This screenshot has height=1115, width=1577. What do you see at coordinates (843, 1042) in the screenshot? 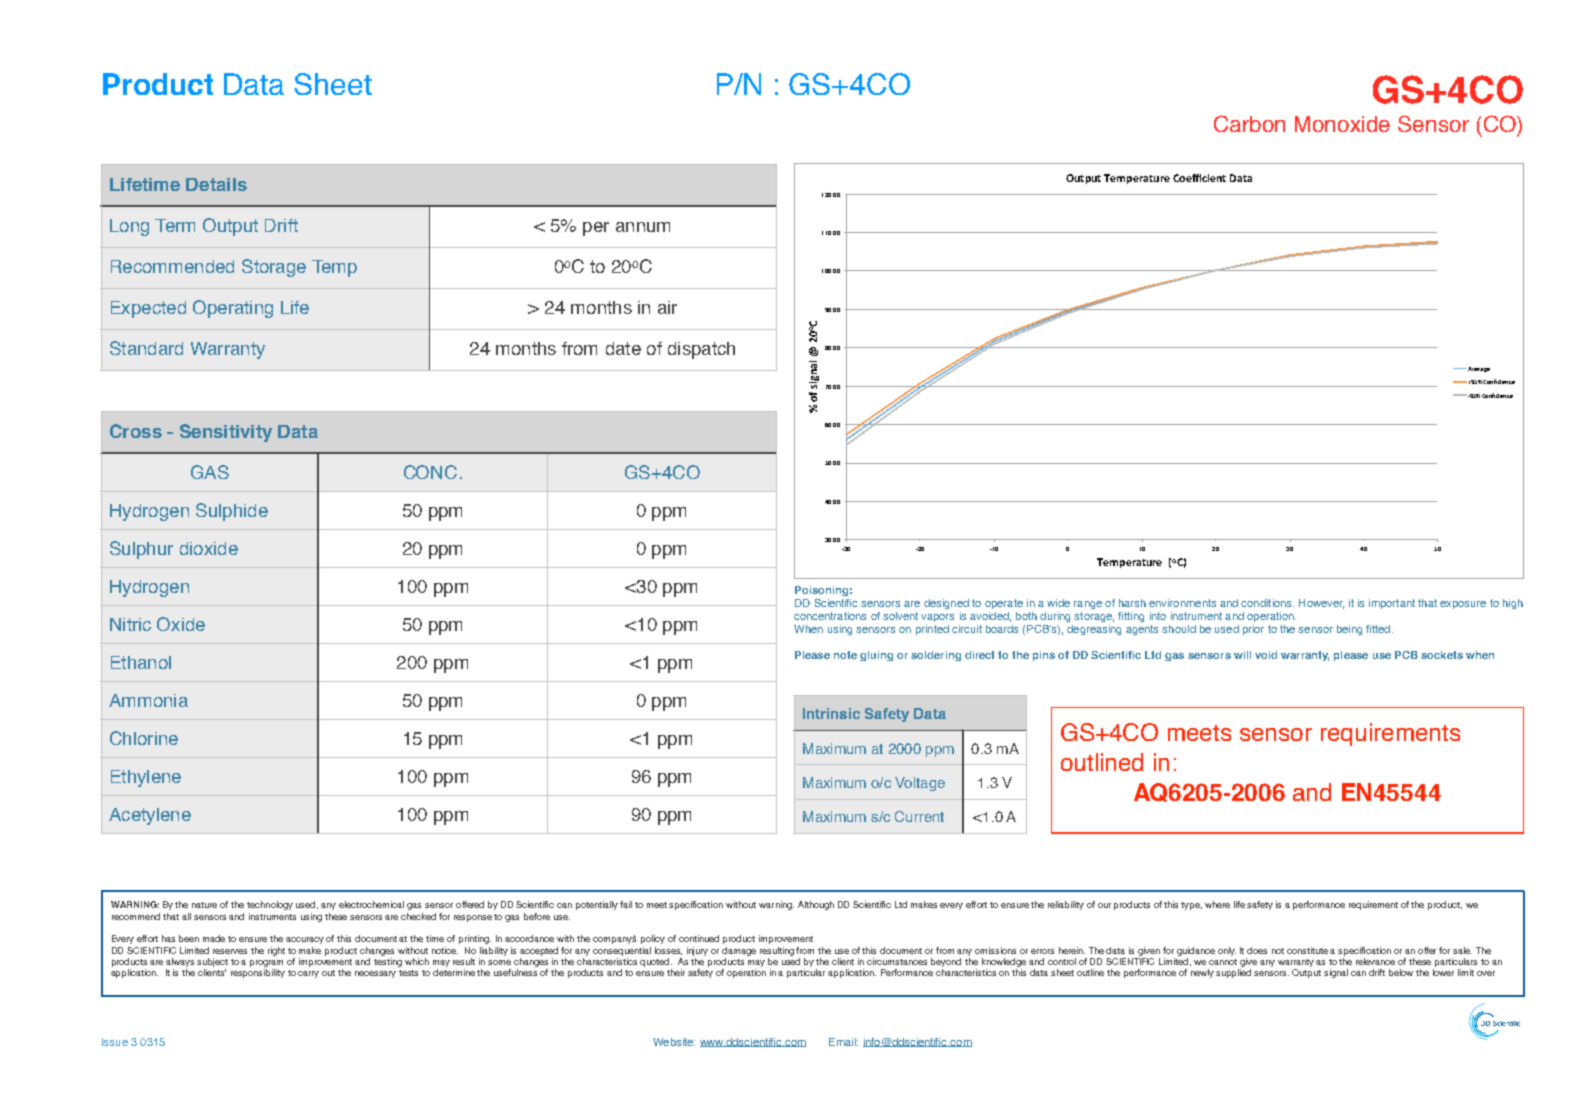
I see `Email` at bounding box center [843, 1042].
